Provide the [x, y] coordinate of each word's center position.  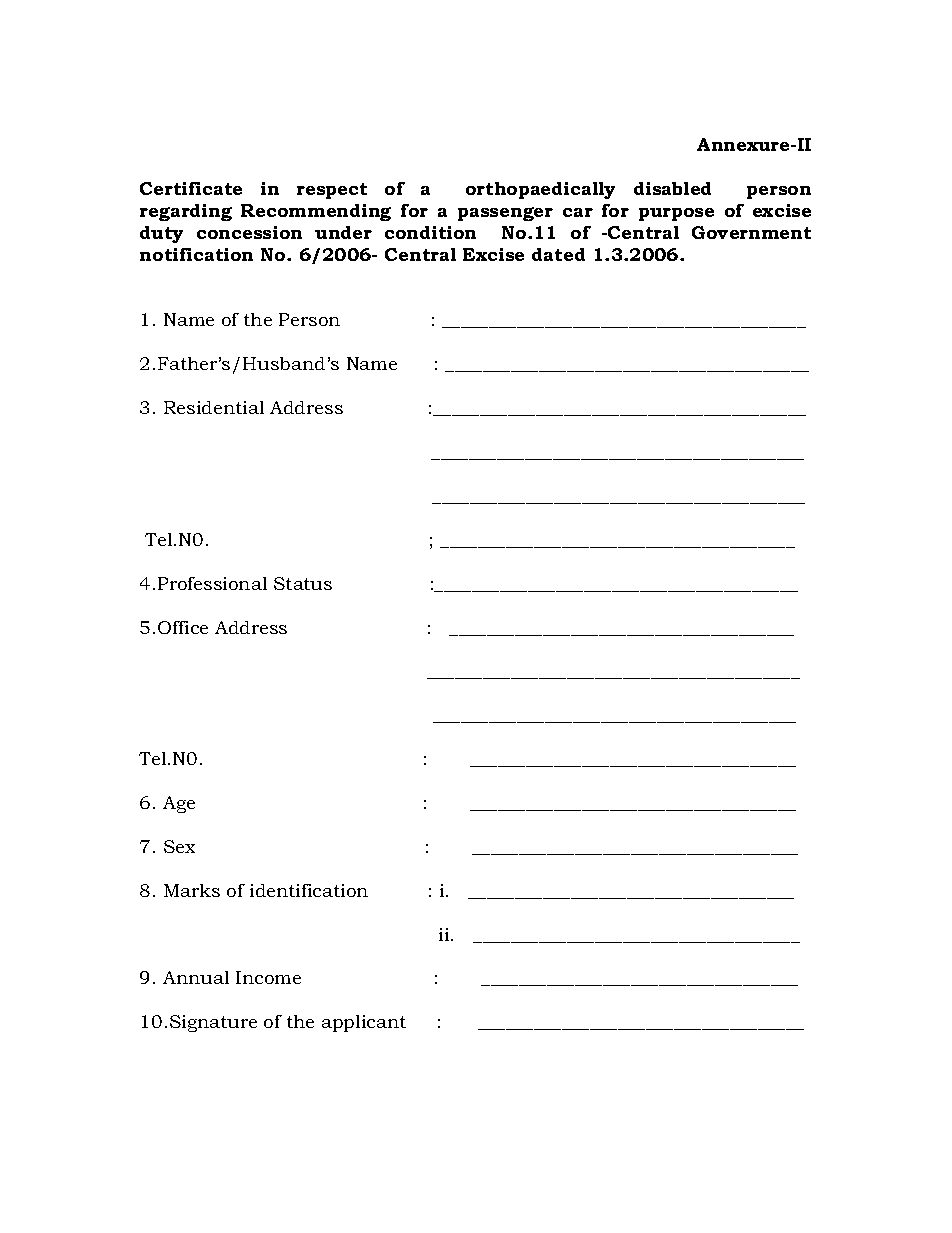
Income [268, 977]
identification [309, 890]
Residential [214, 407]
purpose [676, 214]
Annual [196, 977]
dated [558, 254]
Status [303, 583]
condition [430, 232]
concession [249, 232]
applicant [364, 1023]
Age [179, 804]
